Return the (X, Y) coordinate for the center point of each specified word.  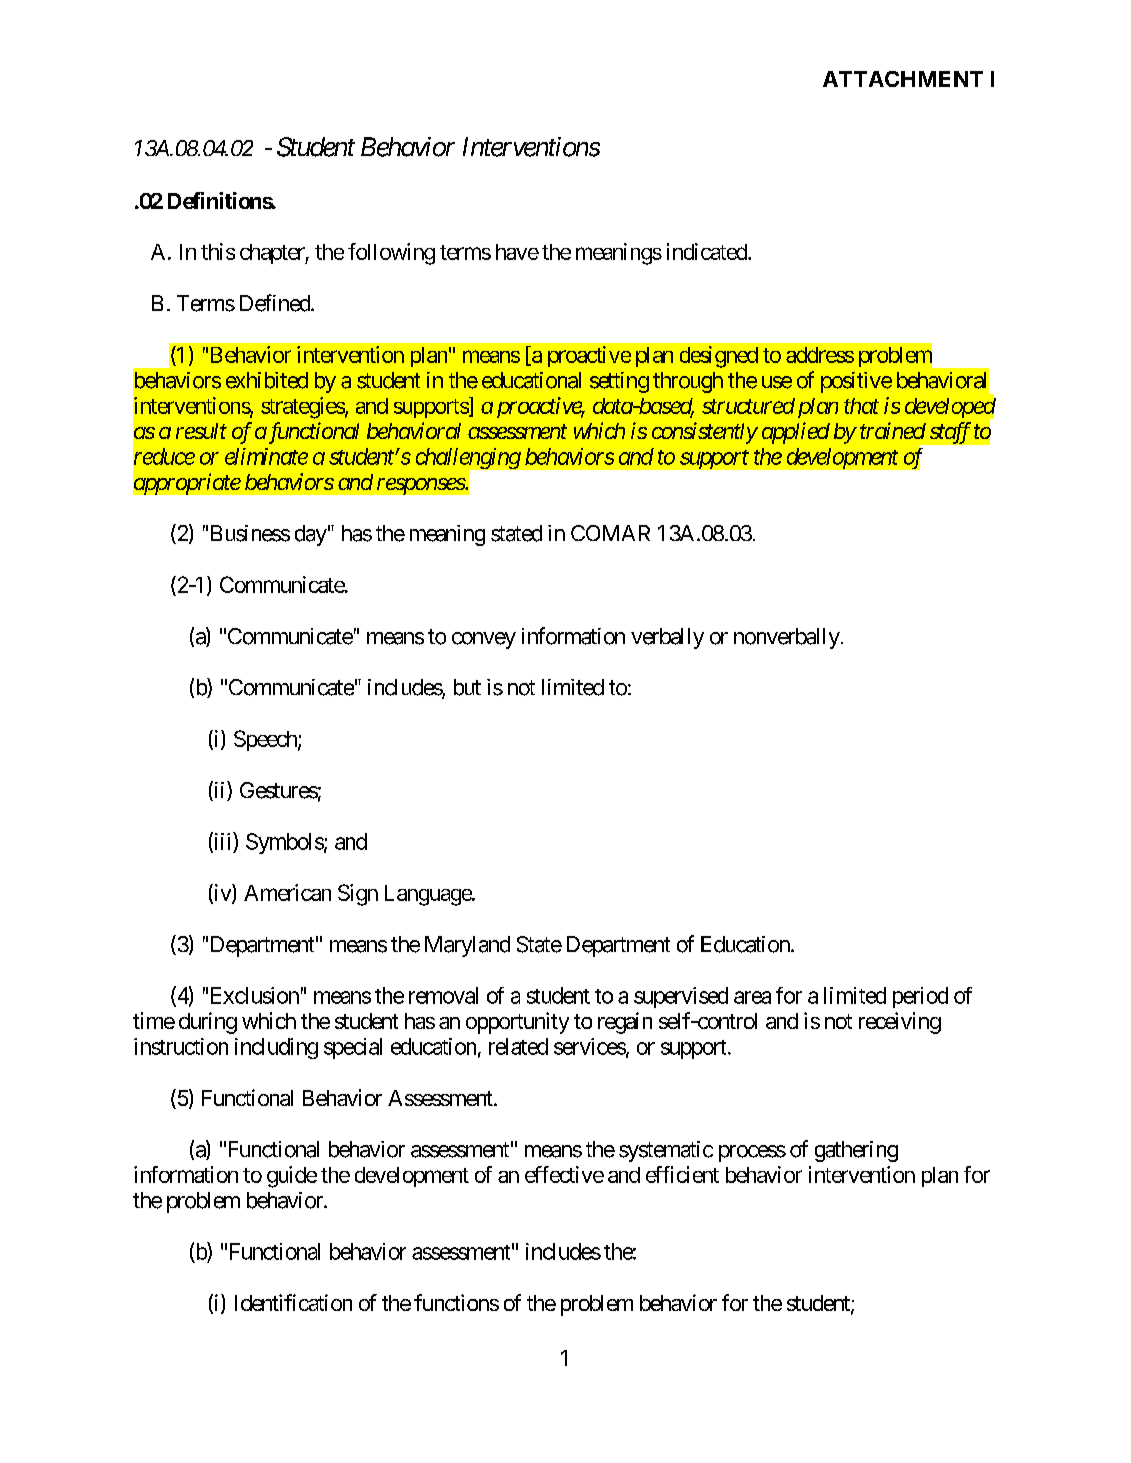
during (208, 1023)
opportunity (517, 1023)
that (861, 406)
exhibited (267, 380)
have (517, 252)
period (920, 997)
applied (796, 433)
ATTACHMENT (903, 79)
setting (619, 382)
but (467, 687)
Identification (293, 1302)
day (311, 535)
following (391, 254)
